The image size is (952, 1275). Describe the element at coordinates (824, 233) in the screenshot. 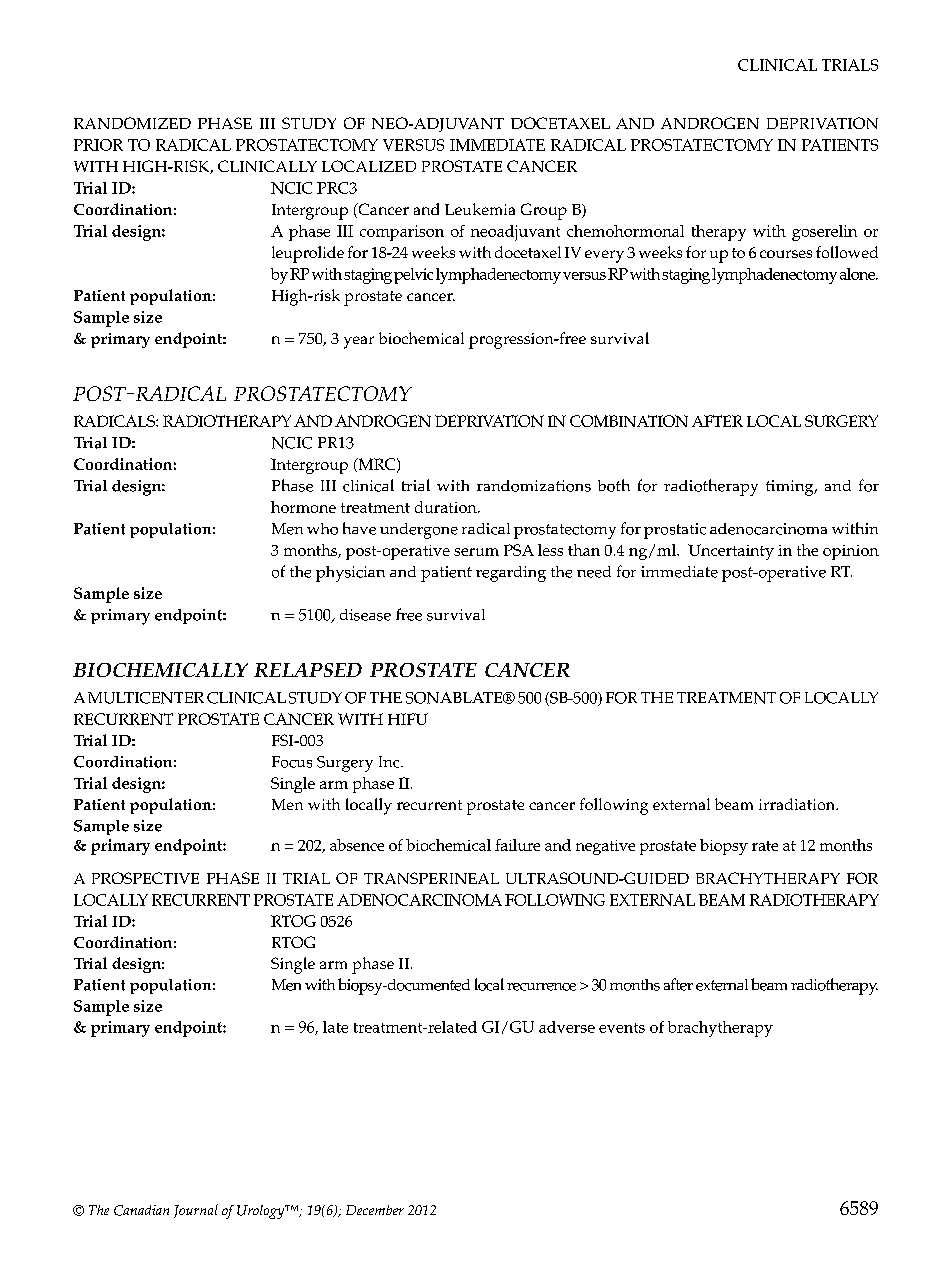

I see `goserelin` at that location.
